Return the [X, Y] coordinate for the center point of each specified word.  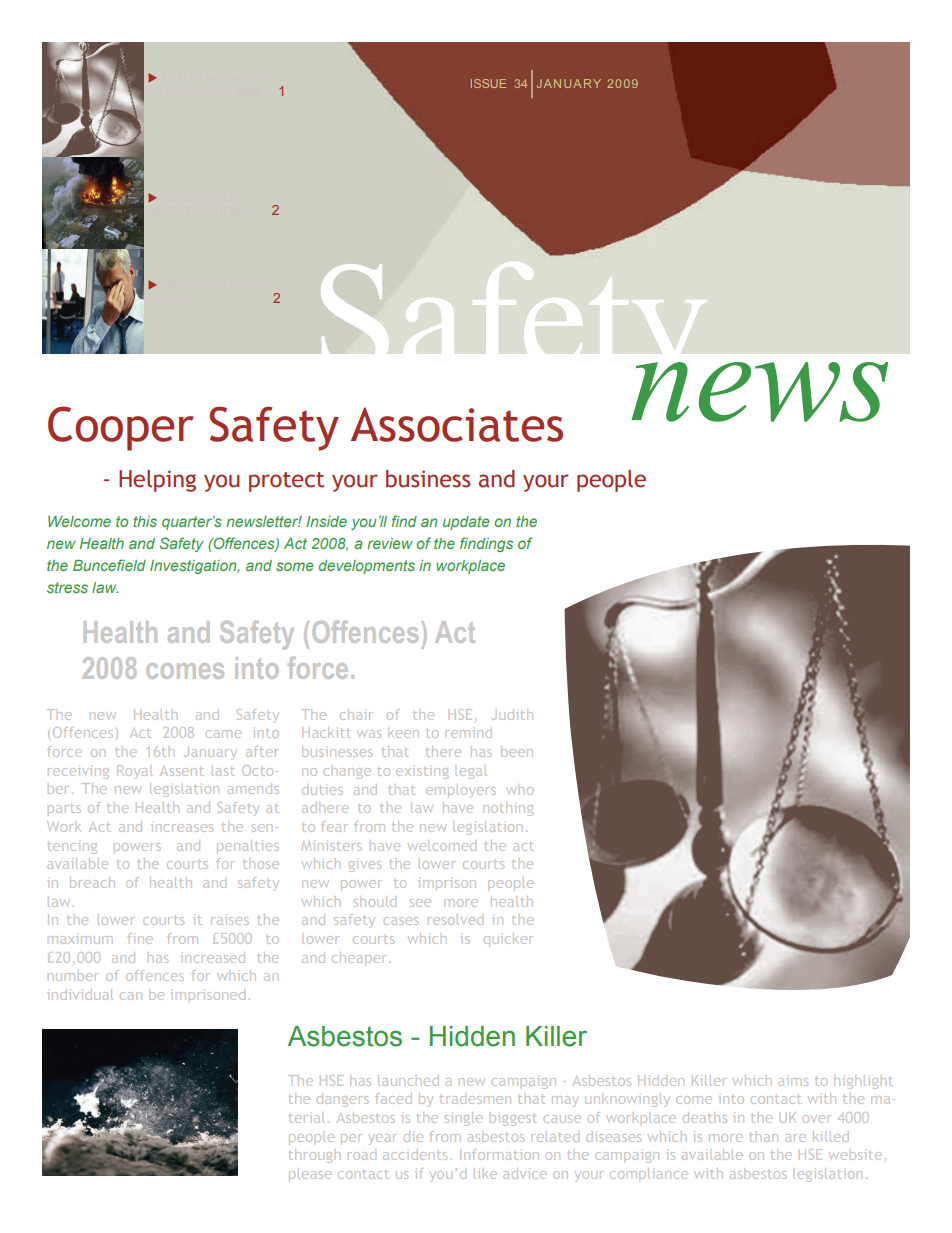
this [145, 521]
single [463, 1119]
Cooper [121, 428]
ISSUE [488, 83]
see [420, 903]
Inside [326, 521]
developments [367, 567]
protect [286, 482]
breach [92, 882]
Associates [457, 424]
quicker [508, 940]
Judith [512, 714]
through [314, 1157]
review [390, 543]
